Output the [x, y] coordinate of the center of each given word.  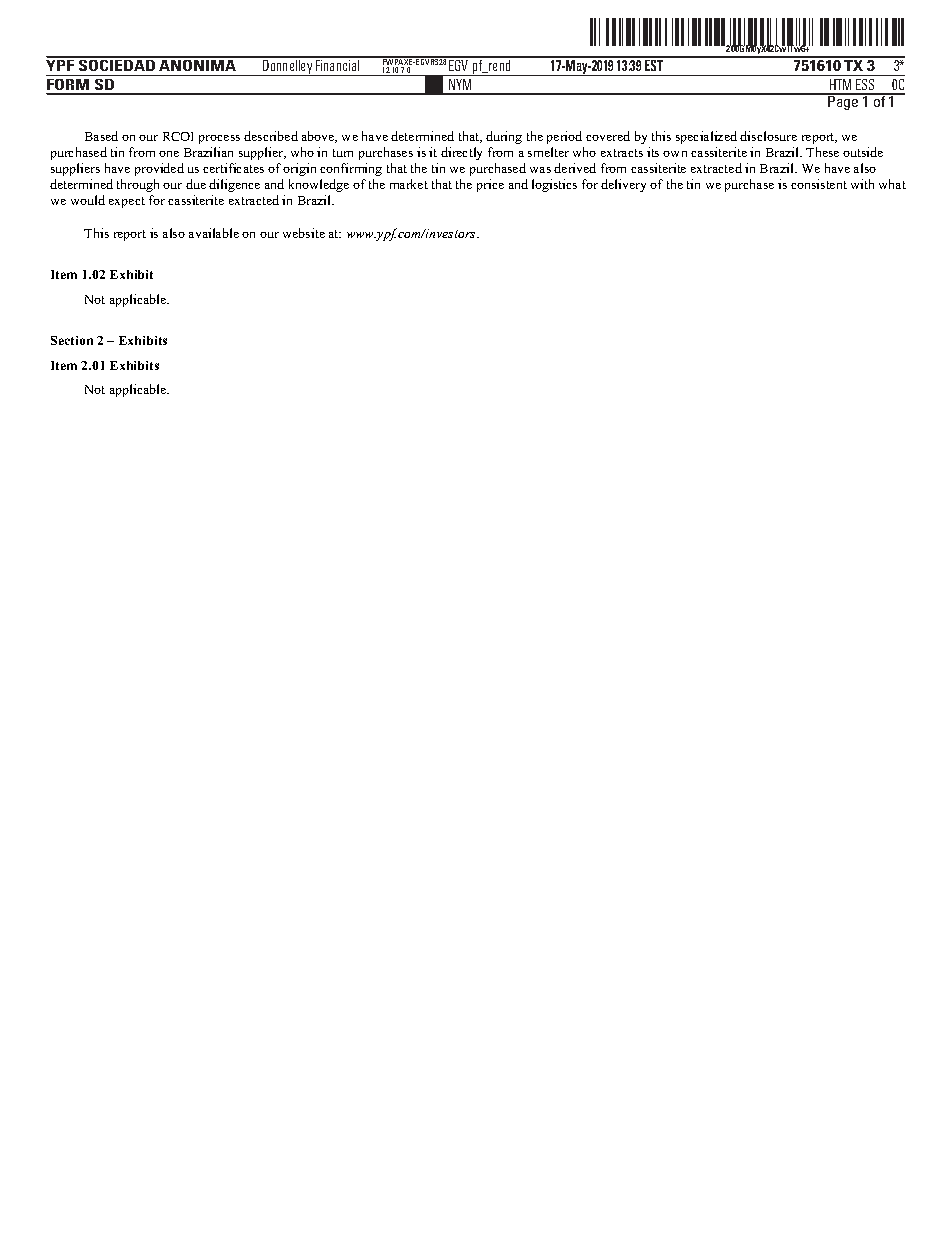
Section [72, 340]
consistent [819, 184]
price [490, 185]
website [304, 233]
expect [127, 202]
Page [844, 102]
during [504, 137]
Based [101, 136]
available [214, 233]
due [196, 184]
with [862, 184]
